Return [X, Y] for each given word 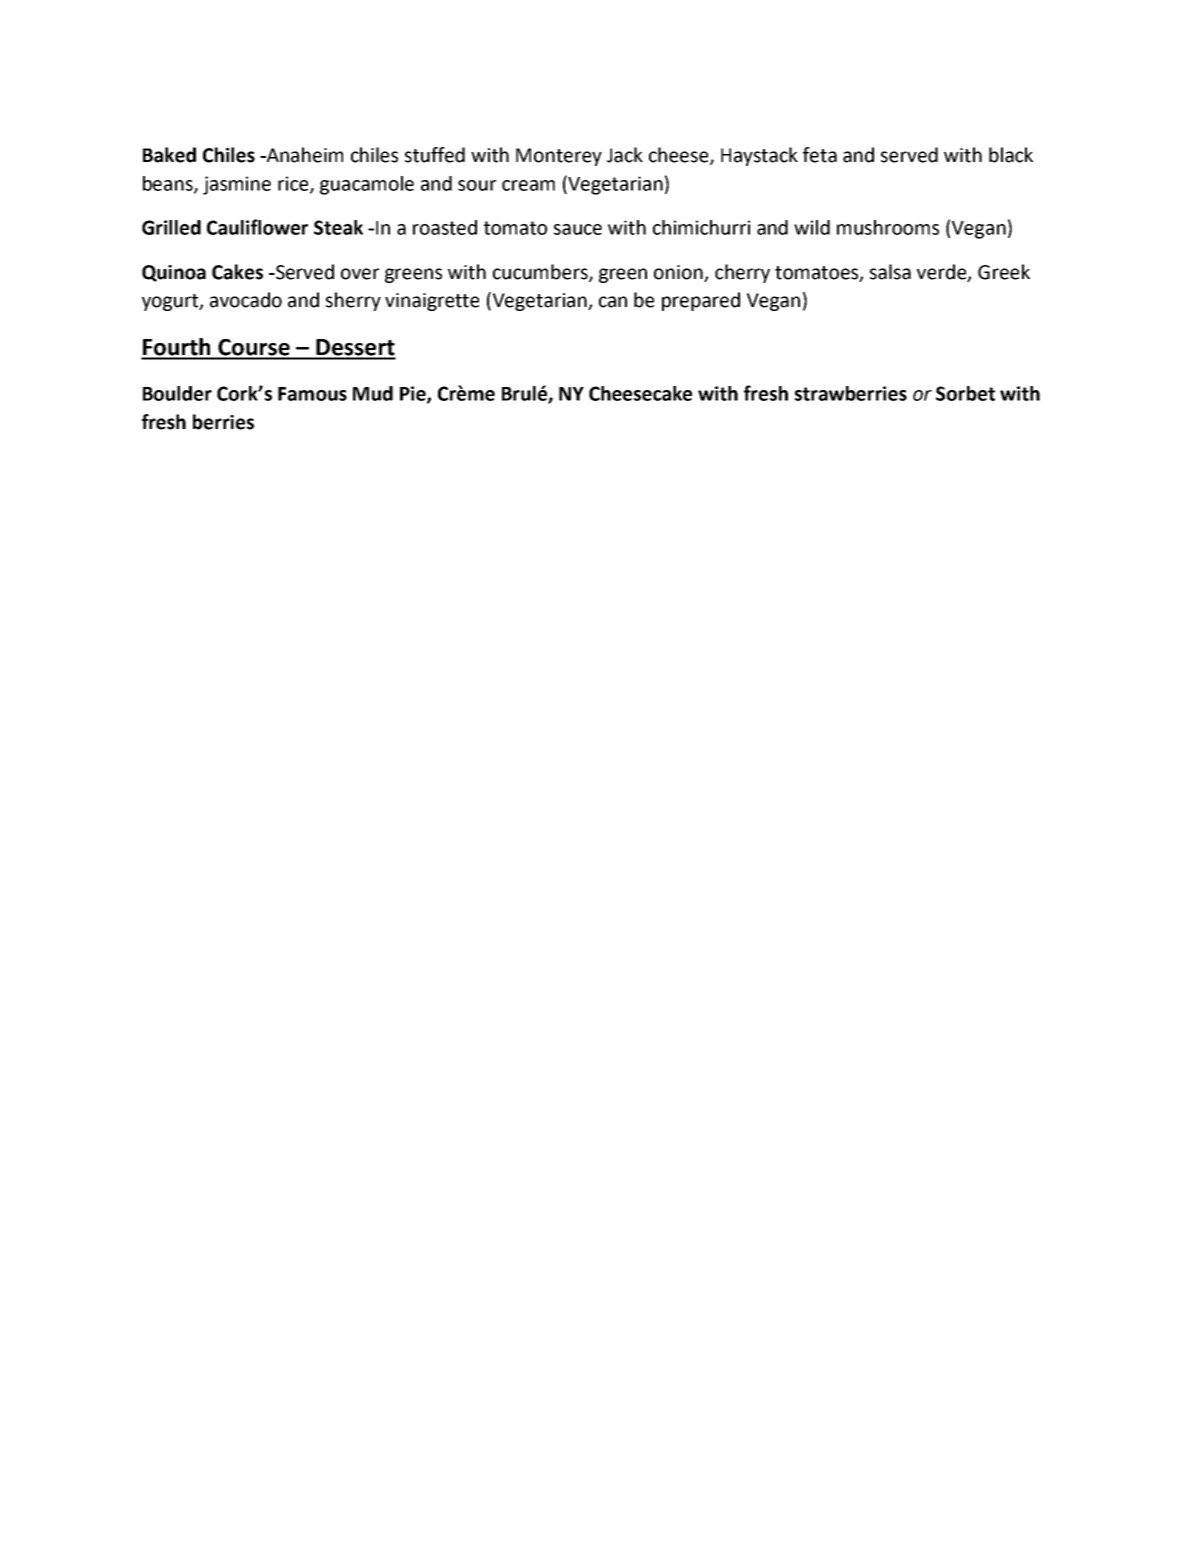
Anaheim [304, 155]
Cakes [237, 272]
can [613, 302]
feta [820, 155]
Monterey [559, 157]
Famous [312, 394]
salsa [890, 272]
